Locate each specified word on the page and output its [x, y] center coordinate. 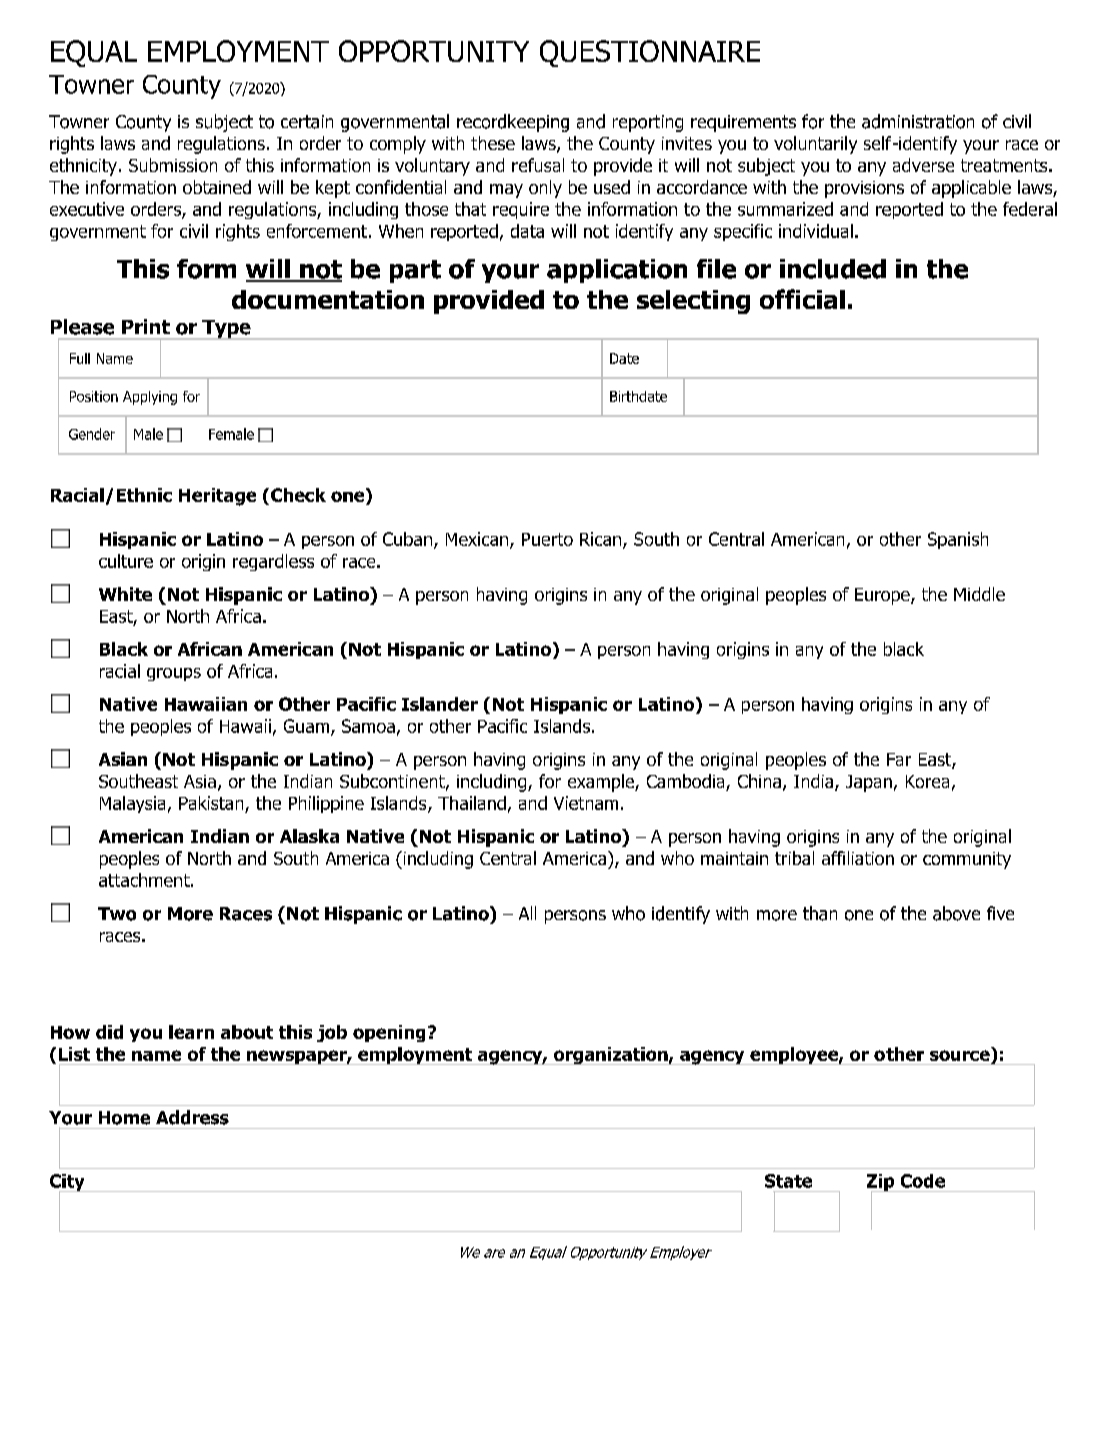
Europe [883, 596]
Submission [173, 165]
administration [918, 121]
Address [192, 1117]
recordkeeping [513, 123]
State [788, 1181]
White [125, 594]
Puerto [547, 539]
